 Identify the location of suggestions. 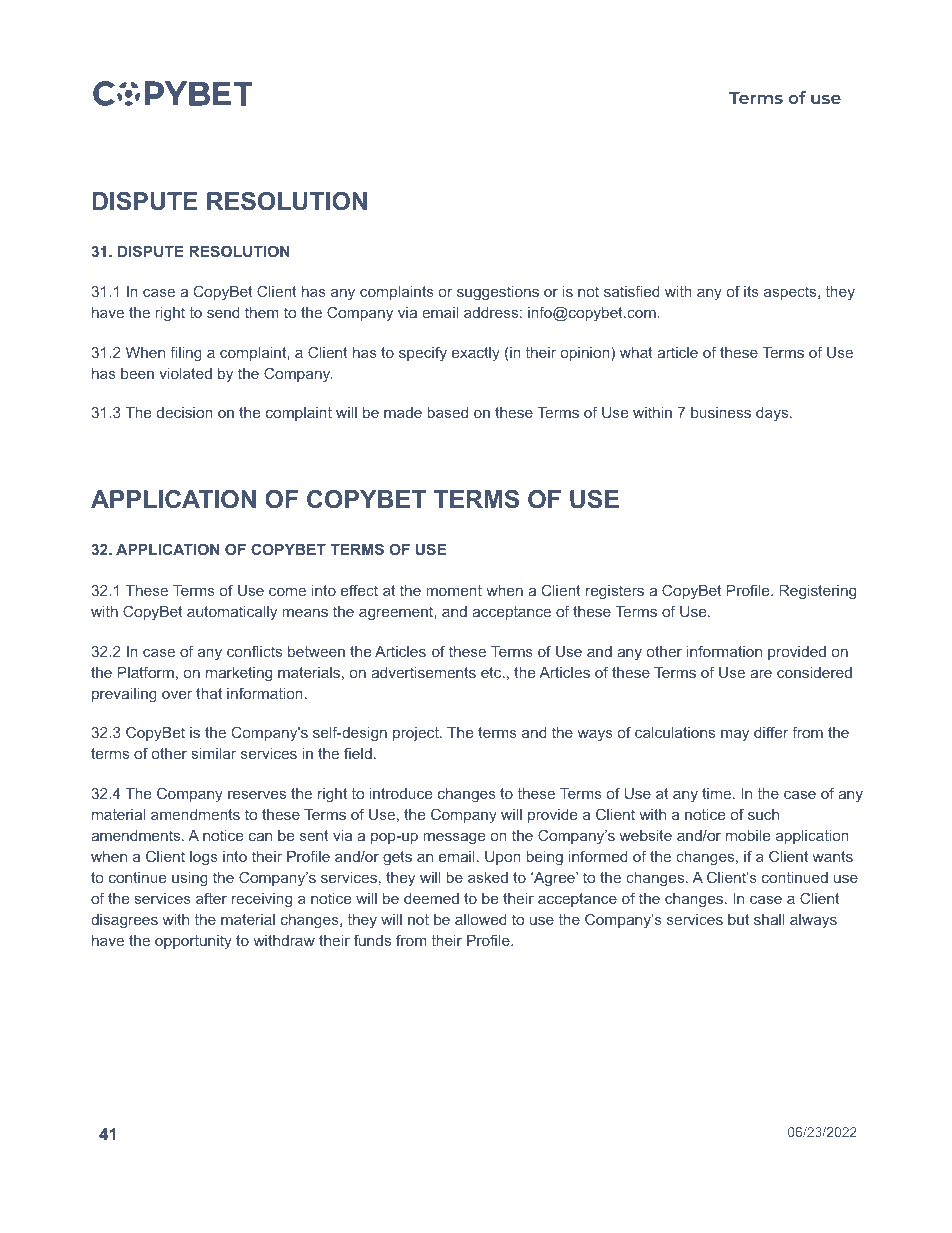
(498, 293).
